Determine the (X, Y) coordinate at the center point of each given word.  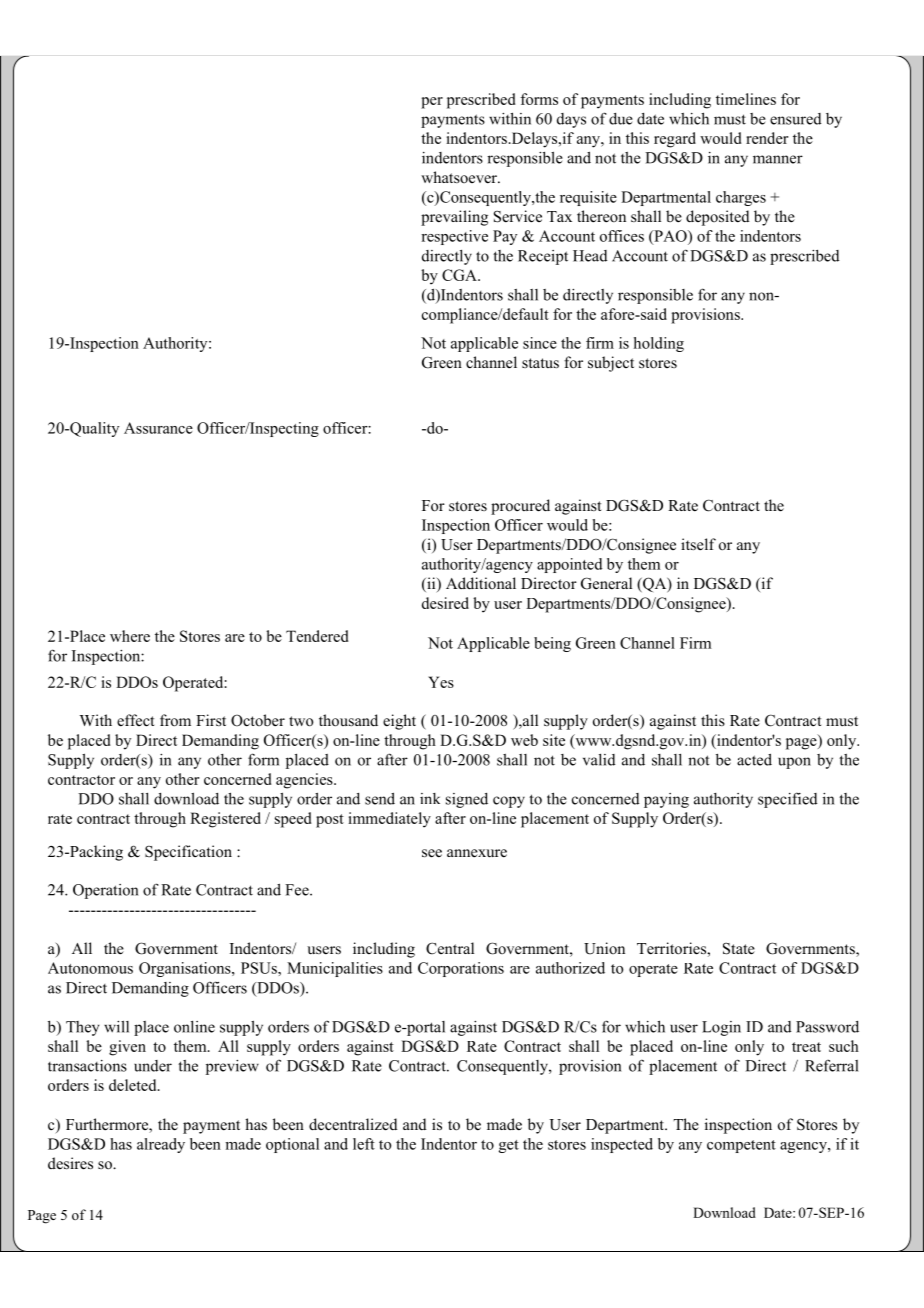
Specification (188, 853)
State (739, 949)
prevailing (454, 218)
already (161, 1145)
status (540, 363)
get (509, 1146)
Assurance (158, 428)
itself (698, 544)
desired (445, 603)
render (767, 138)
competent (741, 1146)
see (432, 853)
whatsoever (460, 177)
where (130, 636)
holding (659, 344)
